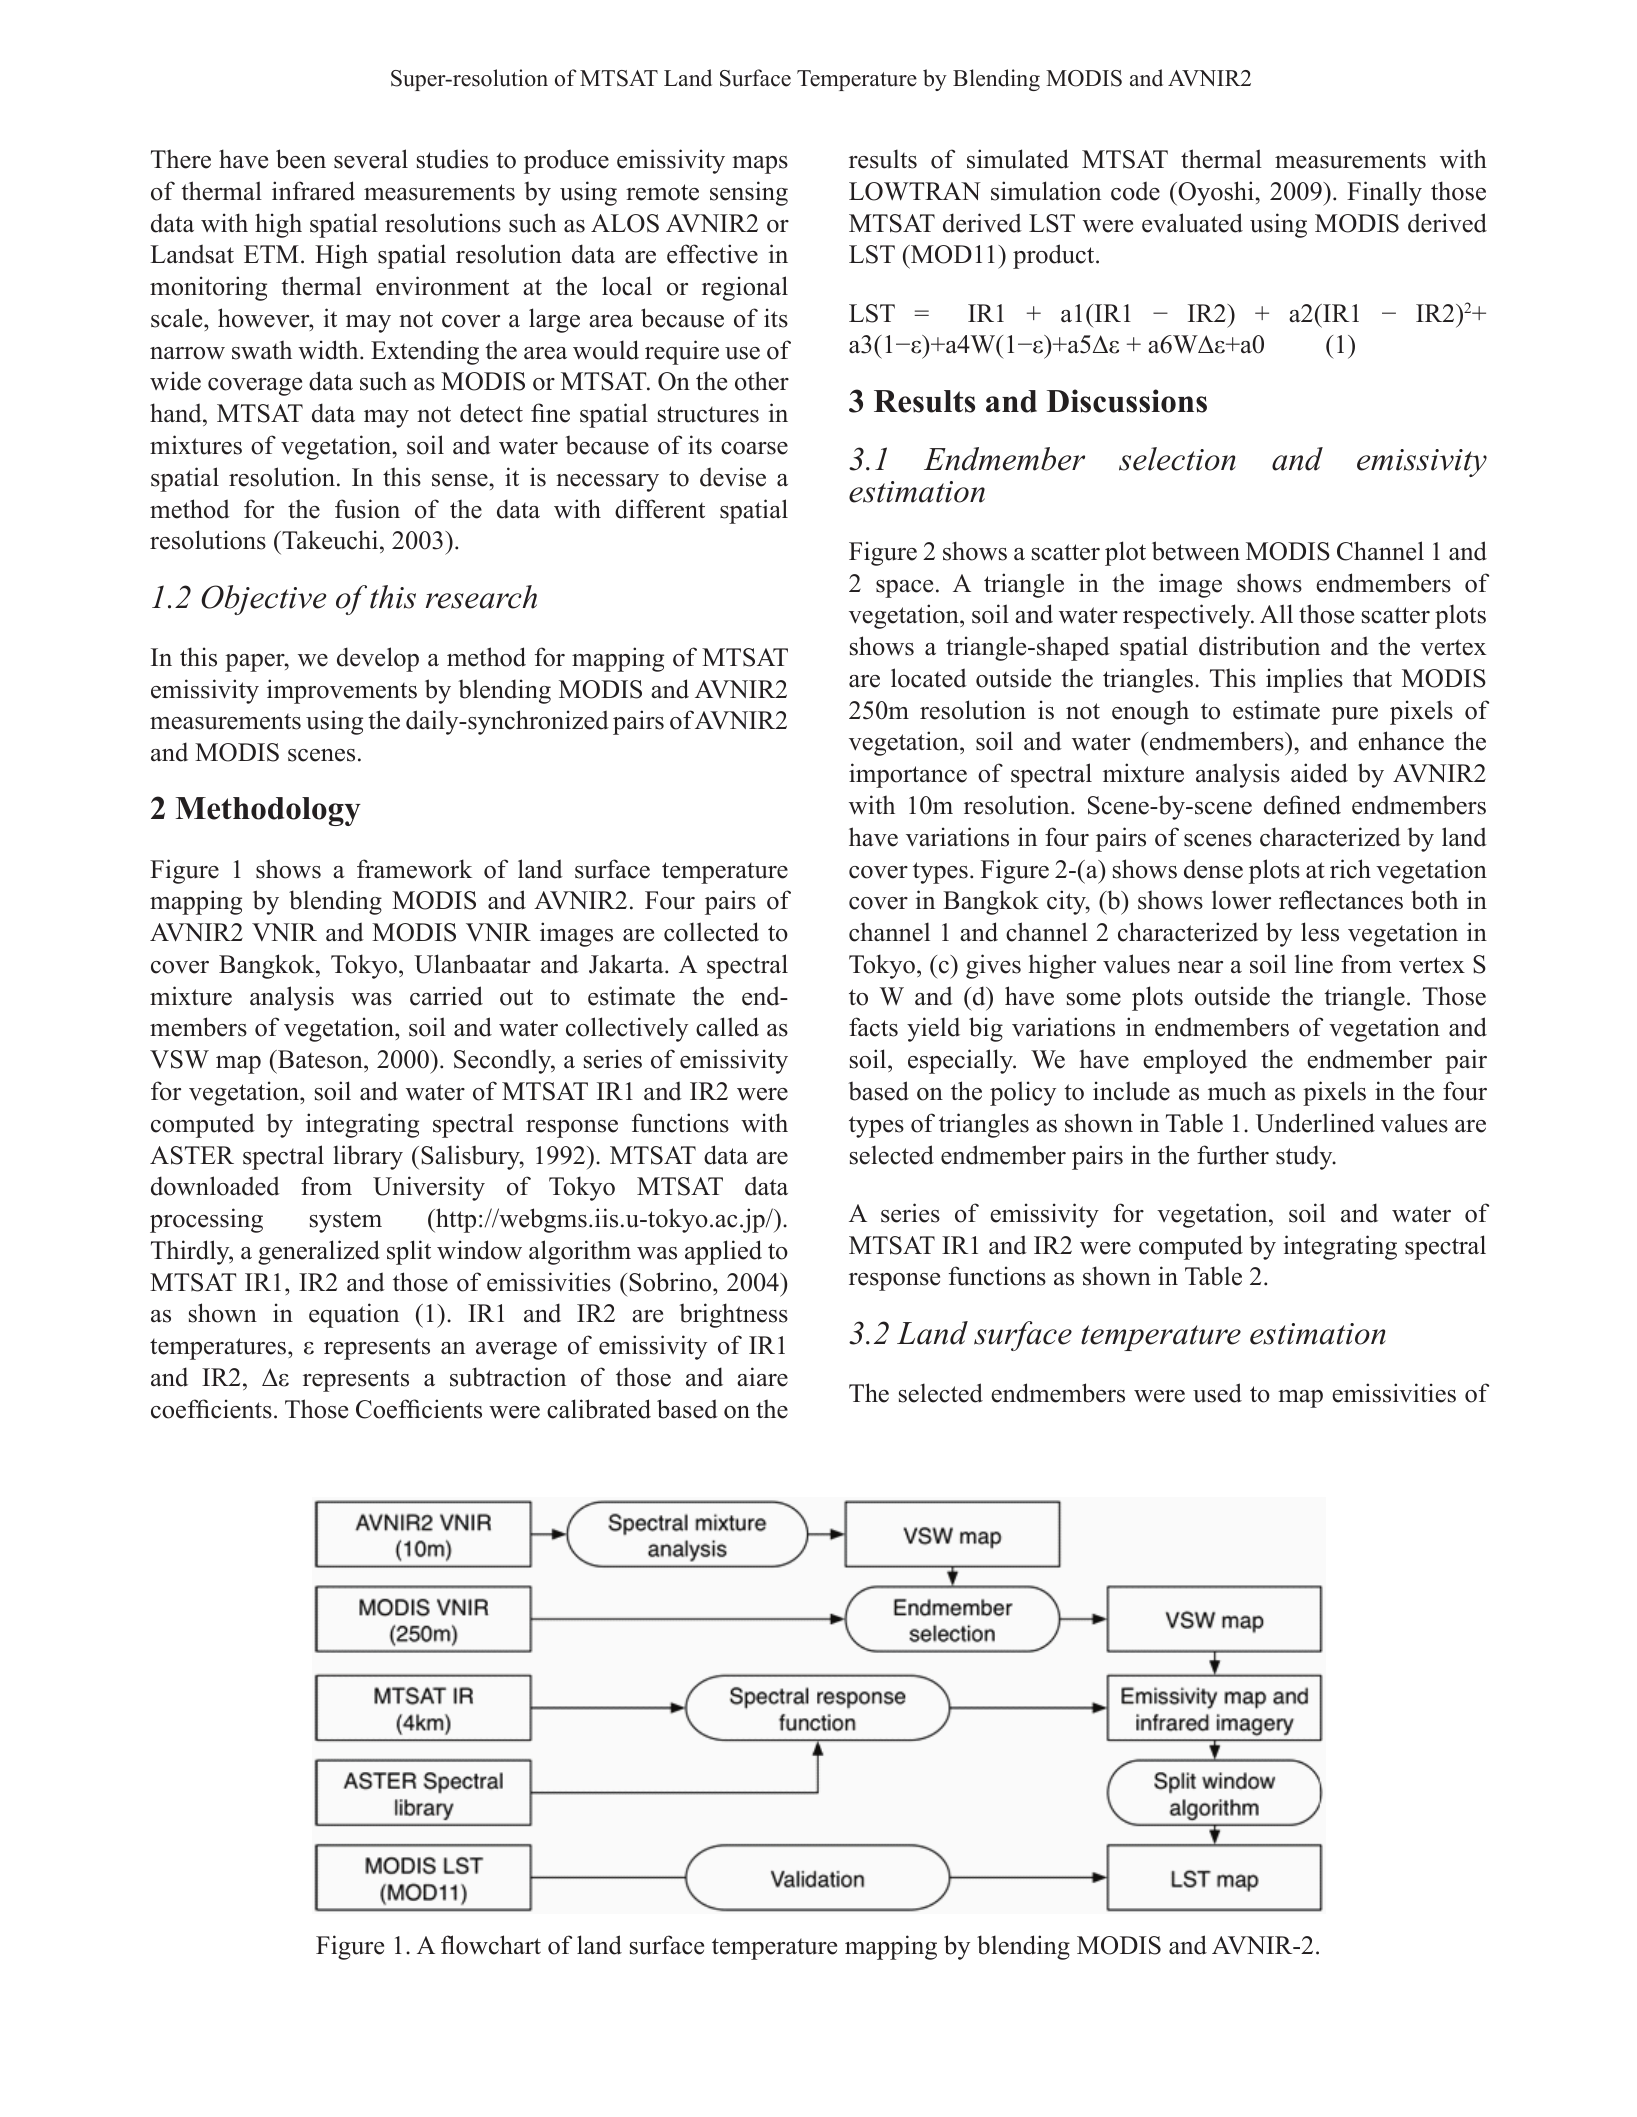 Image resolution: width=1637 pixels, height=2117 pixels. I want to click on infrared, so click(313, 191).
